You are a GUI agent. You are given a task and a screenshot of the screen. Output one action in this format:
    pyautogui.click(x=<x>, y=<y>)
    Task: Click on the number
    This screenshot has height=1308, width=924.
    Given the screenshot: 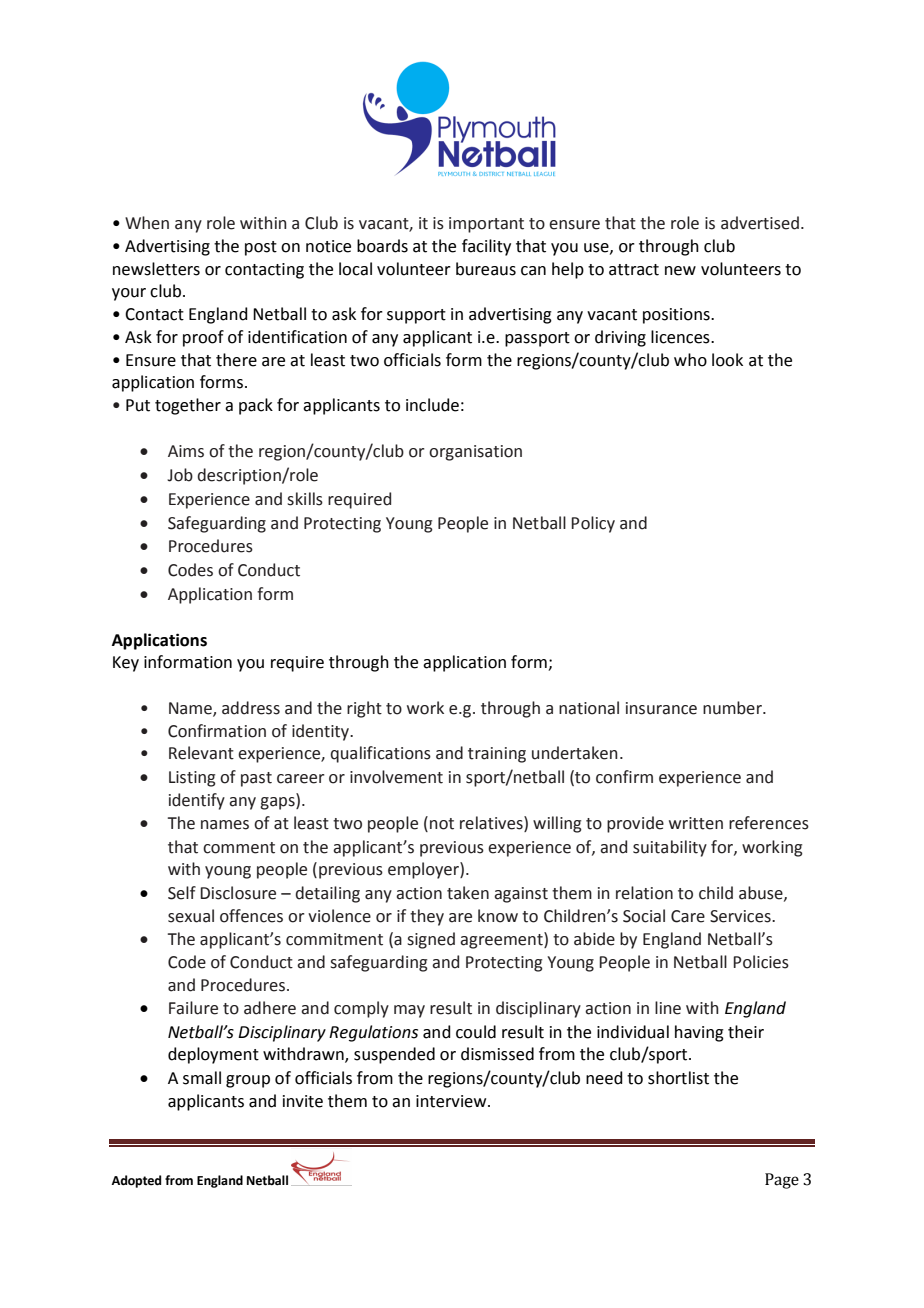 What is the action you would take?
    pyautogui.click(x=734, y=708)
